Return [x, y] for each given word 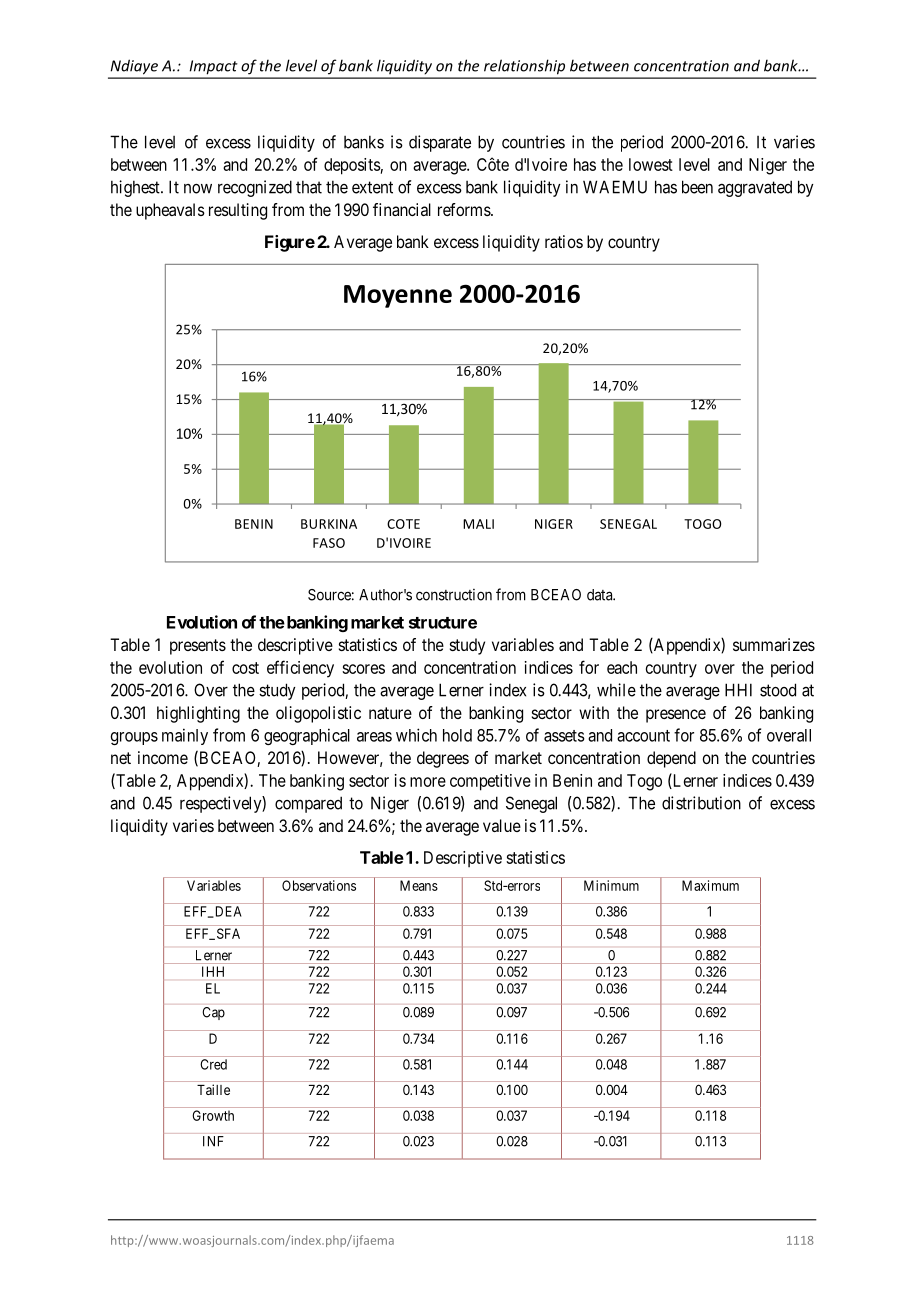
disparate [440, 143]
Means [419, 885]
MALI [478, 524]
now [198, 189]
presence [676, 716]
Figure [290, 243]
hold [457, 735]
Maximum [710, 885]
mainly [185, 736]
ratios [564, 241]
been [697, 187]
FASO [329, 543]
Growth [213, 1115]
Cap [214, 1013]
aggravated [755, 188]
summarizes [774, 644]
